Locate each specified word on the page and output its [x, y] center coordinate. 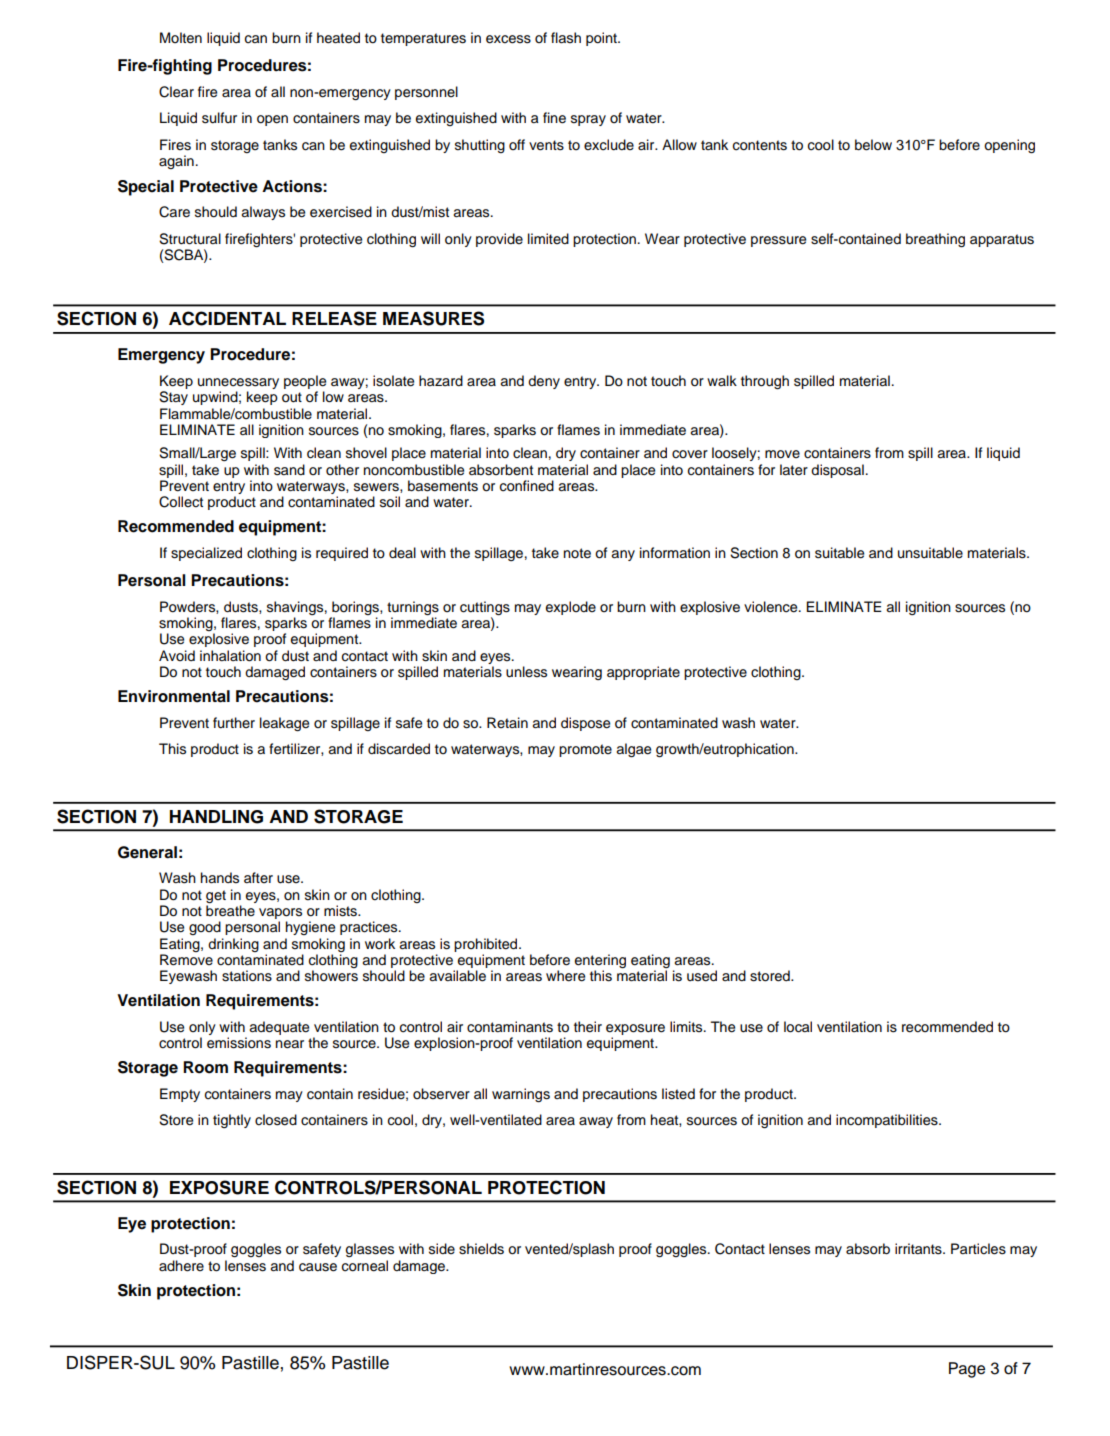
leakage [284, 724]
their [588, 1027]
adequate [279, 1028]
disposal [837, 471]
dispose [585, 724]
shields [481, 1249]
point [602, 39]
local [798, 1027]
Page [967, 1370]
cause [318, 1267]
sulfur [219, 118]
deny [544, 382]
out [292, 397]
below [873, 145]
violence [772, 607]
